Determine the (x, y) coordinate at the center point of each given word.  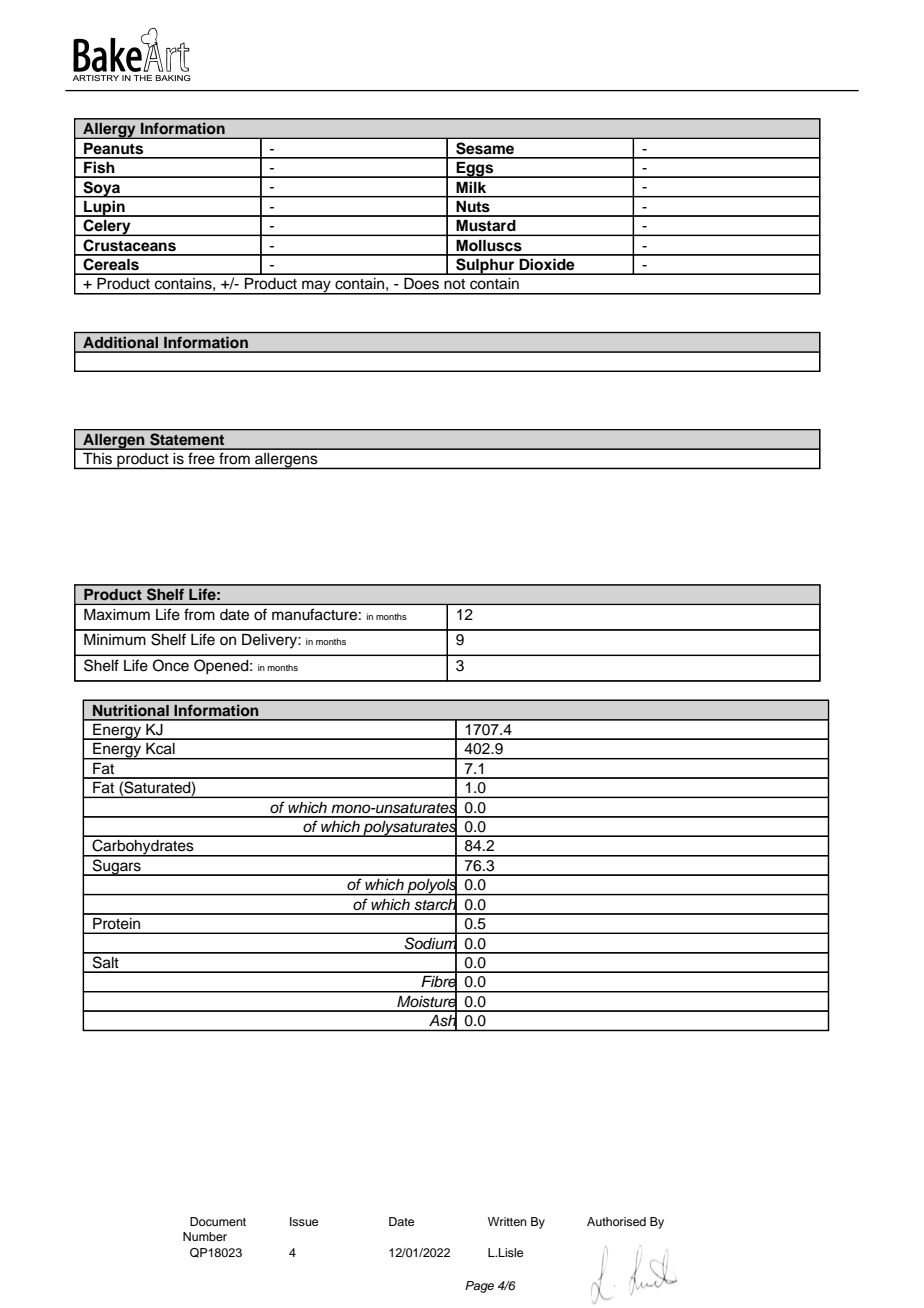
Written (507, 1221)
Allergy (109, 130)
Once (171, 665)
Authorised (616, 1221)
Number (205, 1236)
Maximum (117, 614)
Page (479, 1287)
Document (218, 1221)
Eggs (475, 170)
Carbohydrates (143, 848)
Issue (304, 1221)
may (316, 287)
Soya (101, 189)
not (454, 284)
